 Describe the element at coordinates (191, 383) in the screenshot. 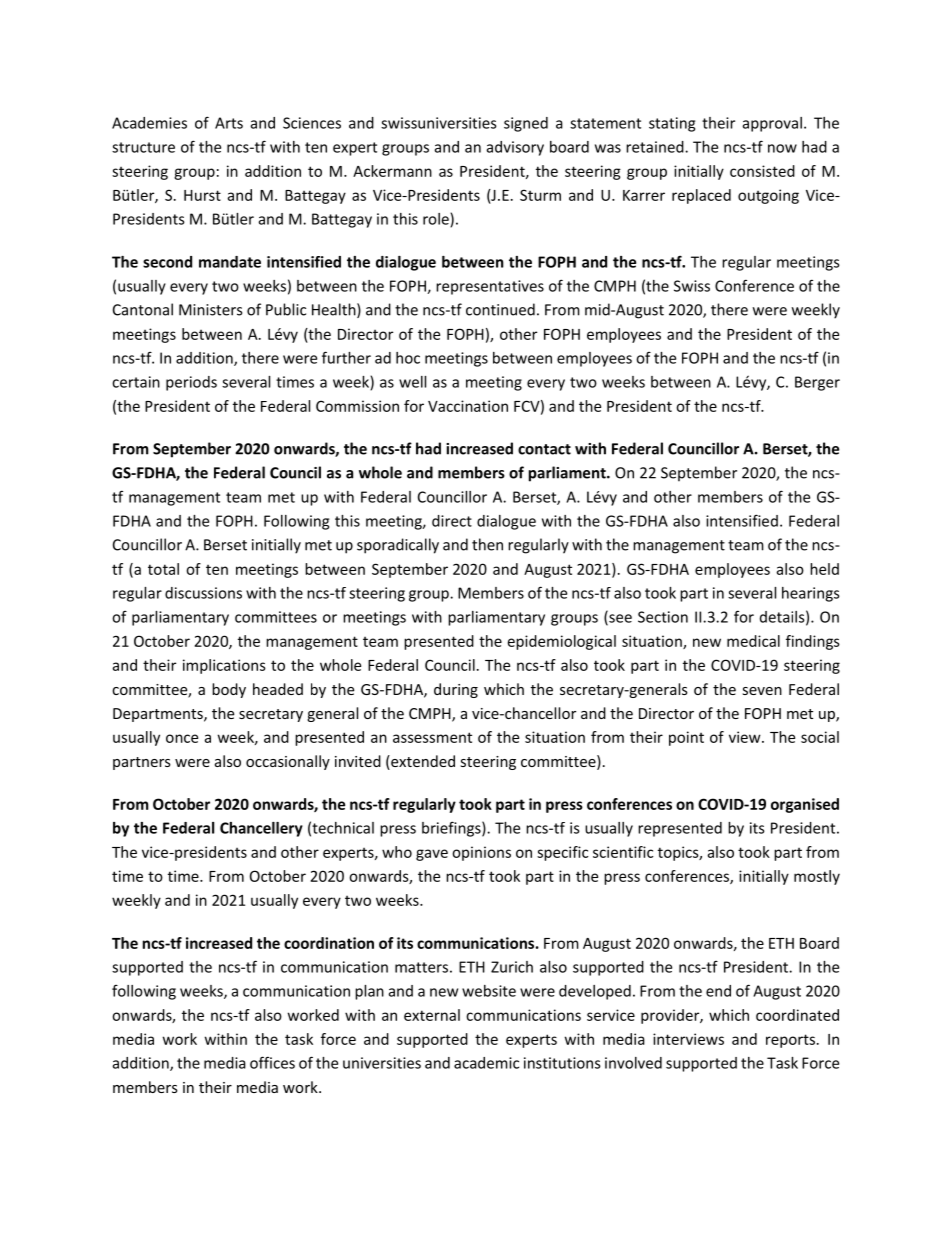

I see `periods` at that location.
